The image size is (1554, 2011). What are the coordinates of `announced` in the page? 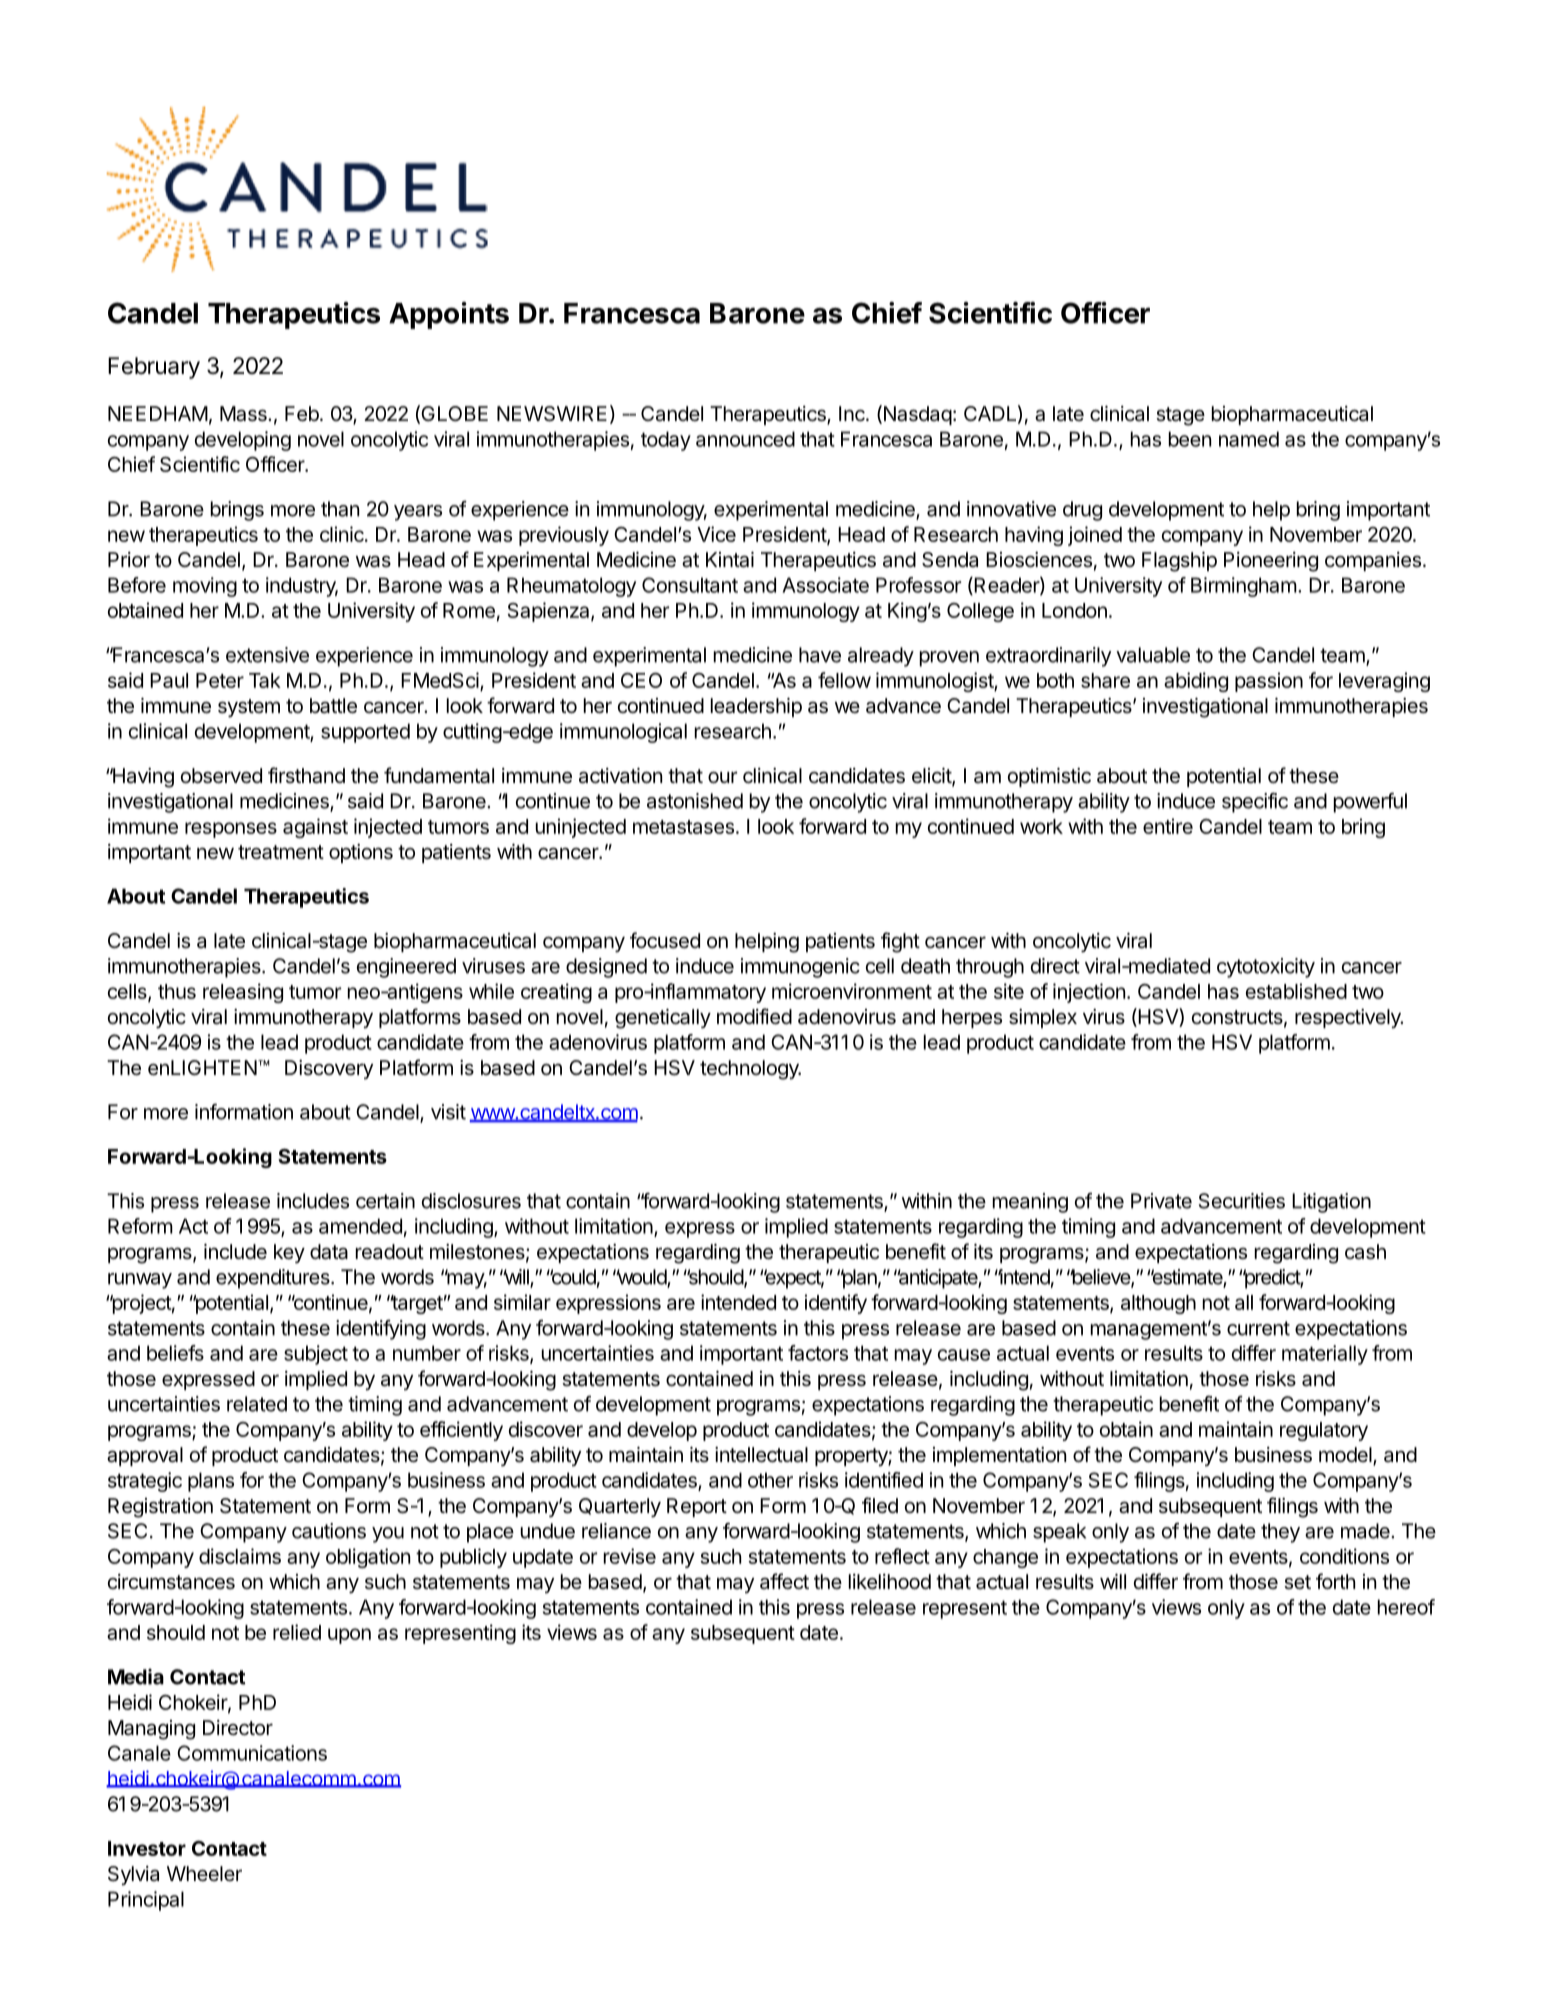 It's located at (745, 439).
